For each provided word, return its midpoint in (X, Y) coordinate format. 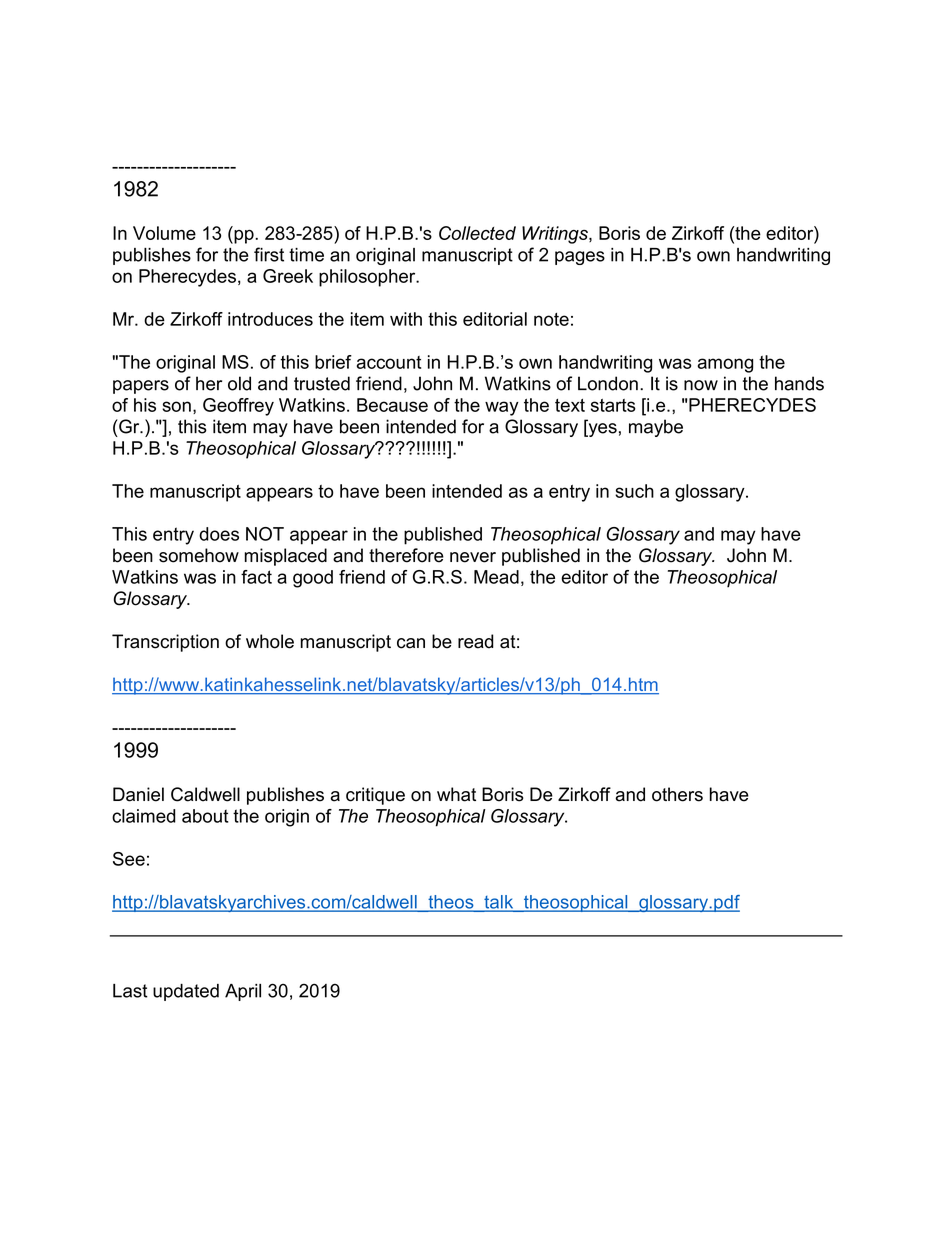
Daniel (138, 794)
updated (186, 992)
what (456, 794)
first (269, 254)
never (473, 557)
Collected (477, 233)
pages (580, 258)
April (243, 992)
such (634, 491)
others (677, 794)
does (219, 534)
